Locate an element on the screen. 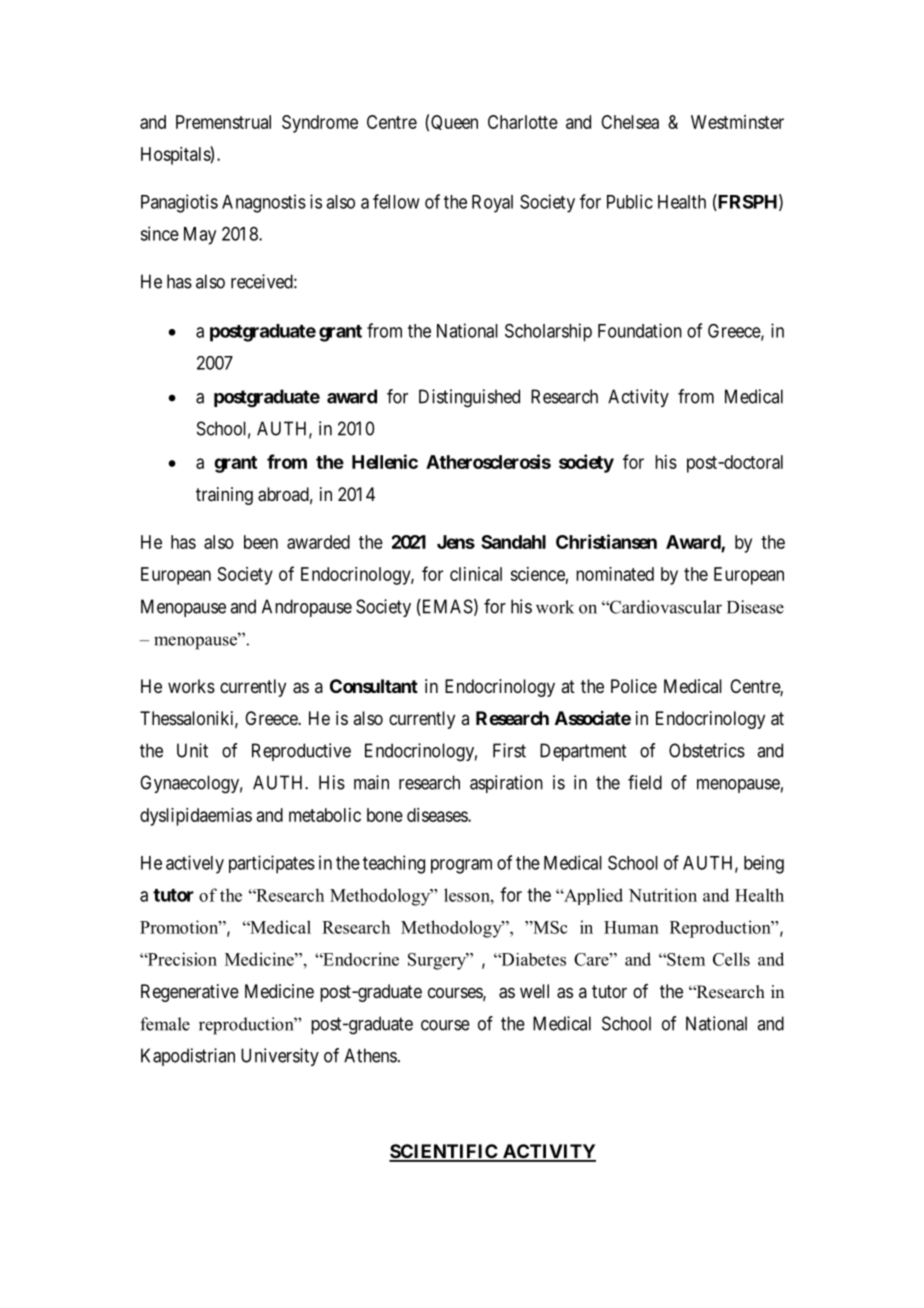  training is located at coordinates (224, 496).
